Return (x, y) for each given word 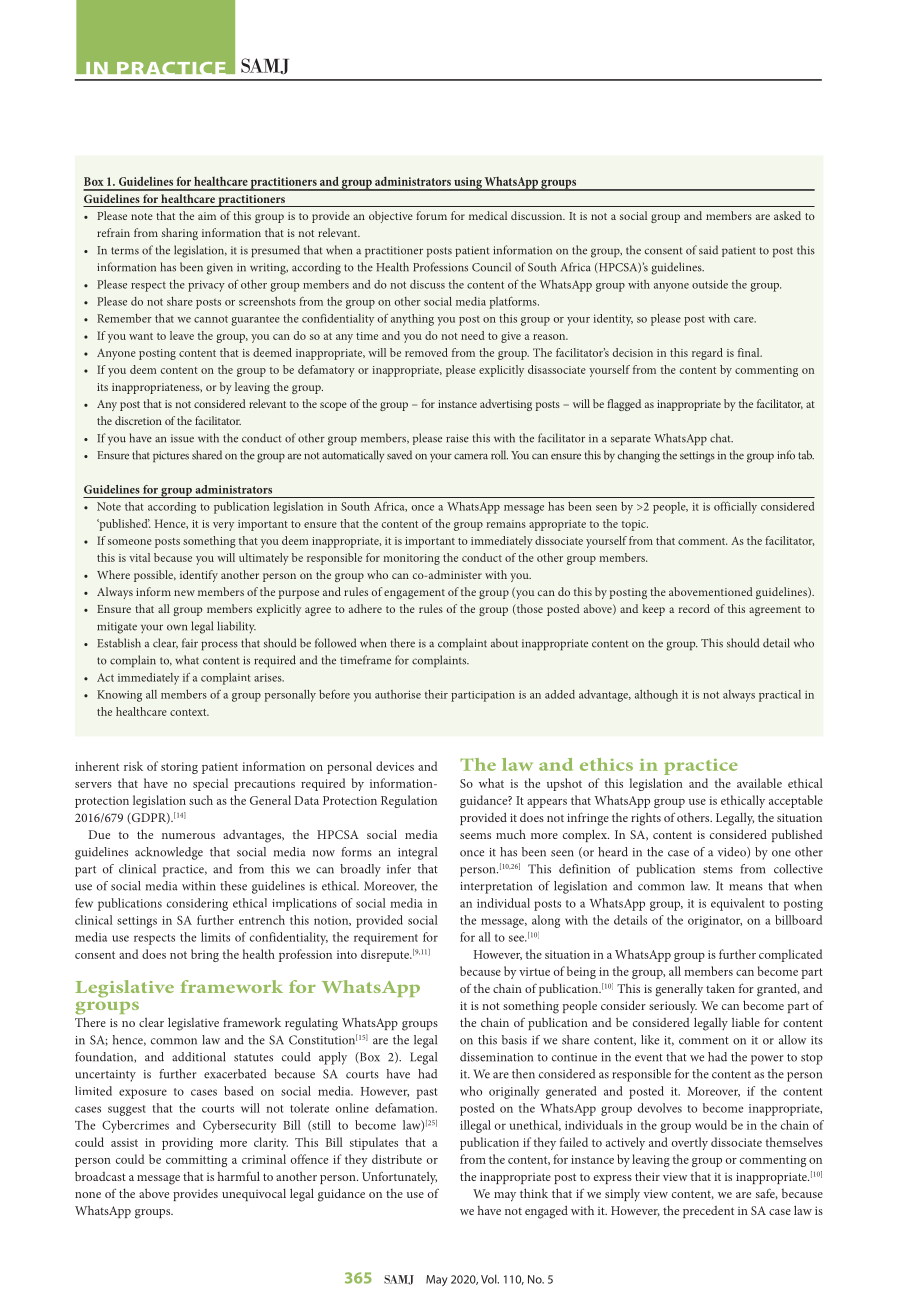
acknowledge (169, 853)
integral (417, 853)
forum (431, 215)
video (732, 852)
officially (735, 508)
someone (130, 542)
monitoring (411, 559)
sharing (180, 234)
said (708, 250)
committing (196, 1161)
